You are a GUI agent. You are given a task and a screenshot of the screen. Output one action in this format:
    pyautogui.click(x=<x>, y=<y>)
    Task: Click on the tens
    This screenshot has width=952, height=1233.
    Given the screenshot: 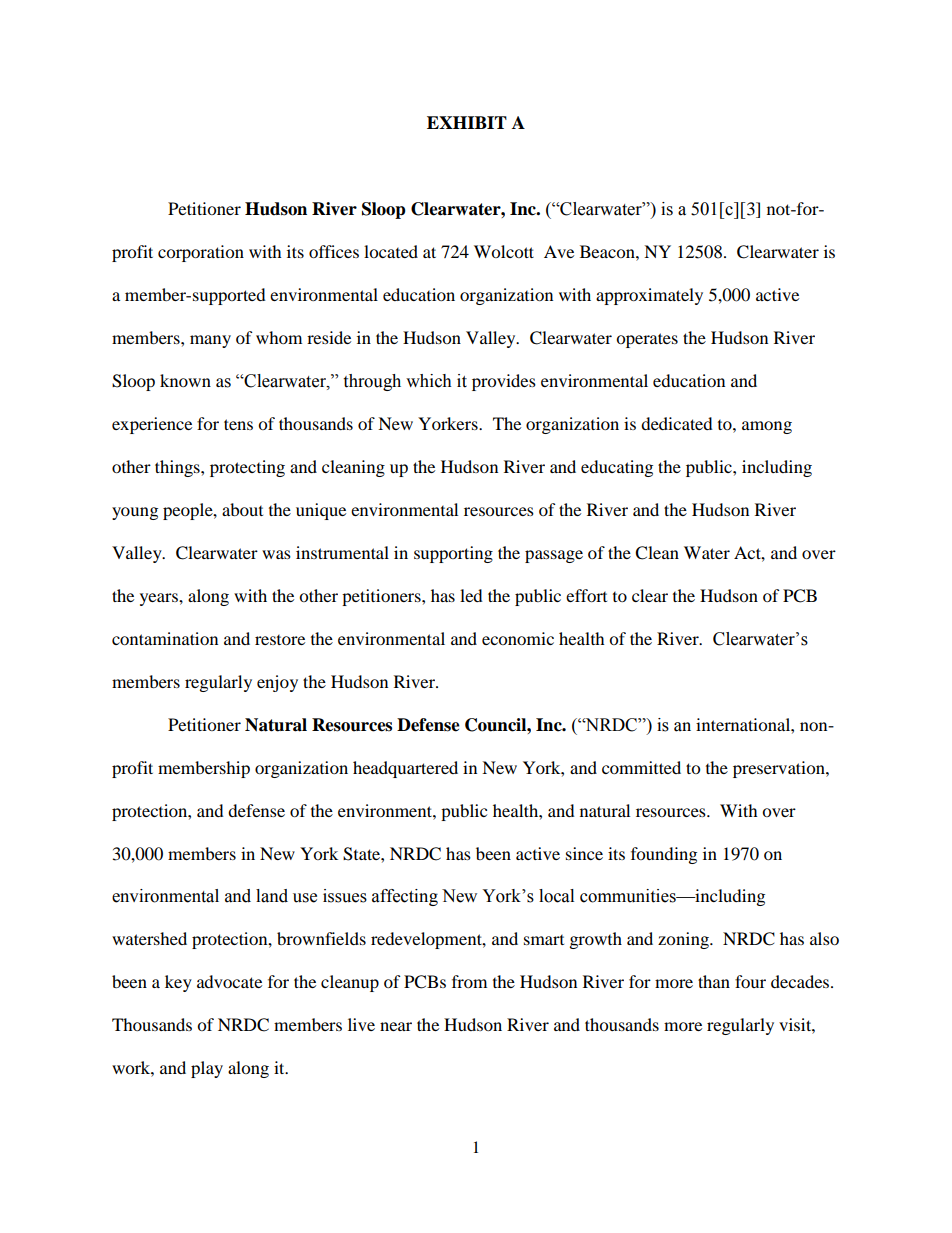 What is the action you would take?
    pyautogui.click(x=238, y=424)
